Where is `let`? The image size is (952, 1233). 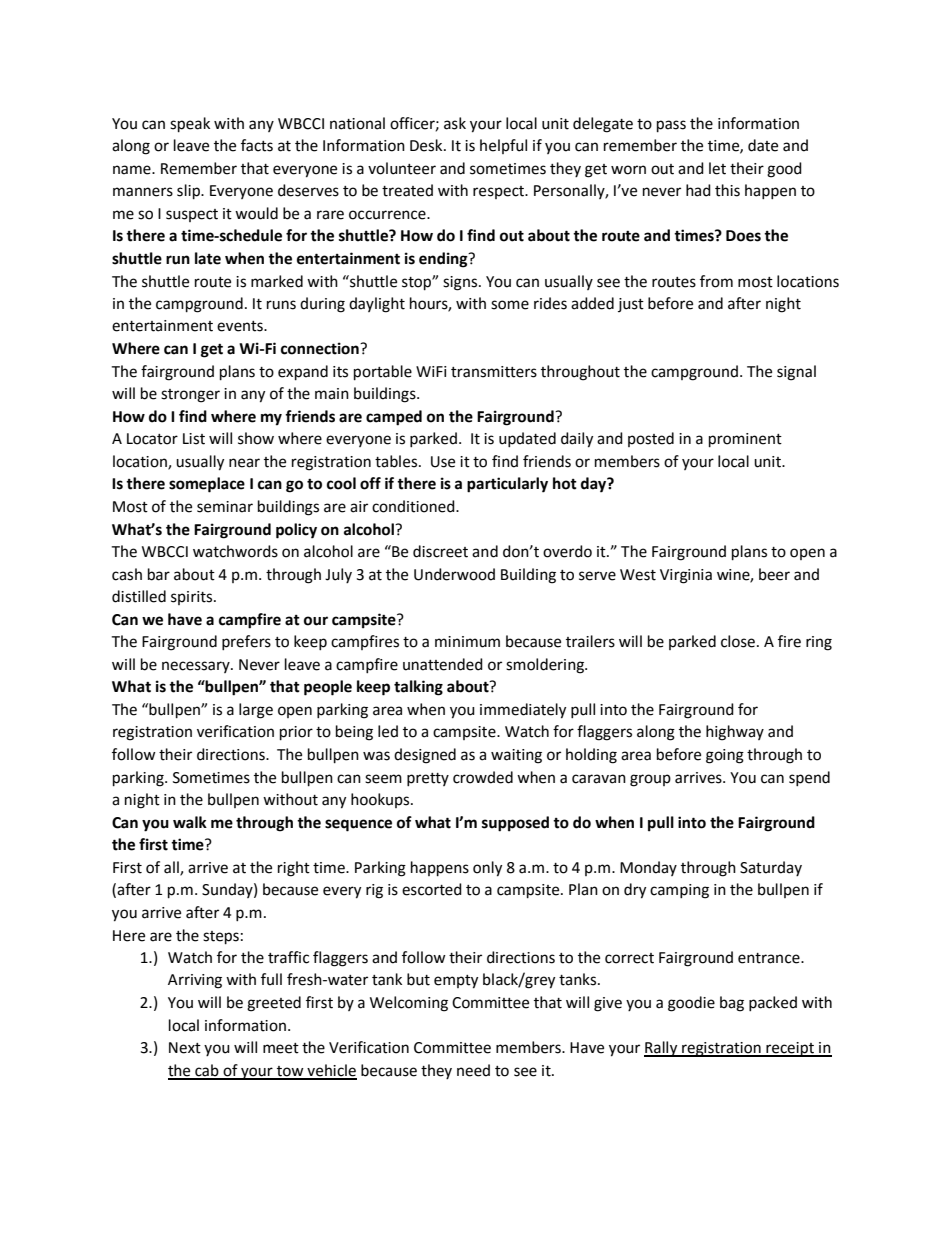
let is located at coordinates (717, 168).
